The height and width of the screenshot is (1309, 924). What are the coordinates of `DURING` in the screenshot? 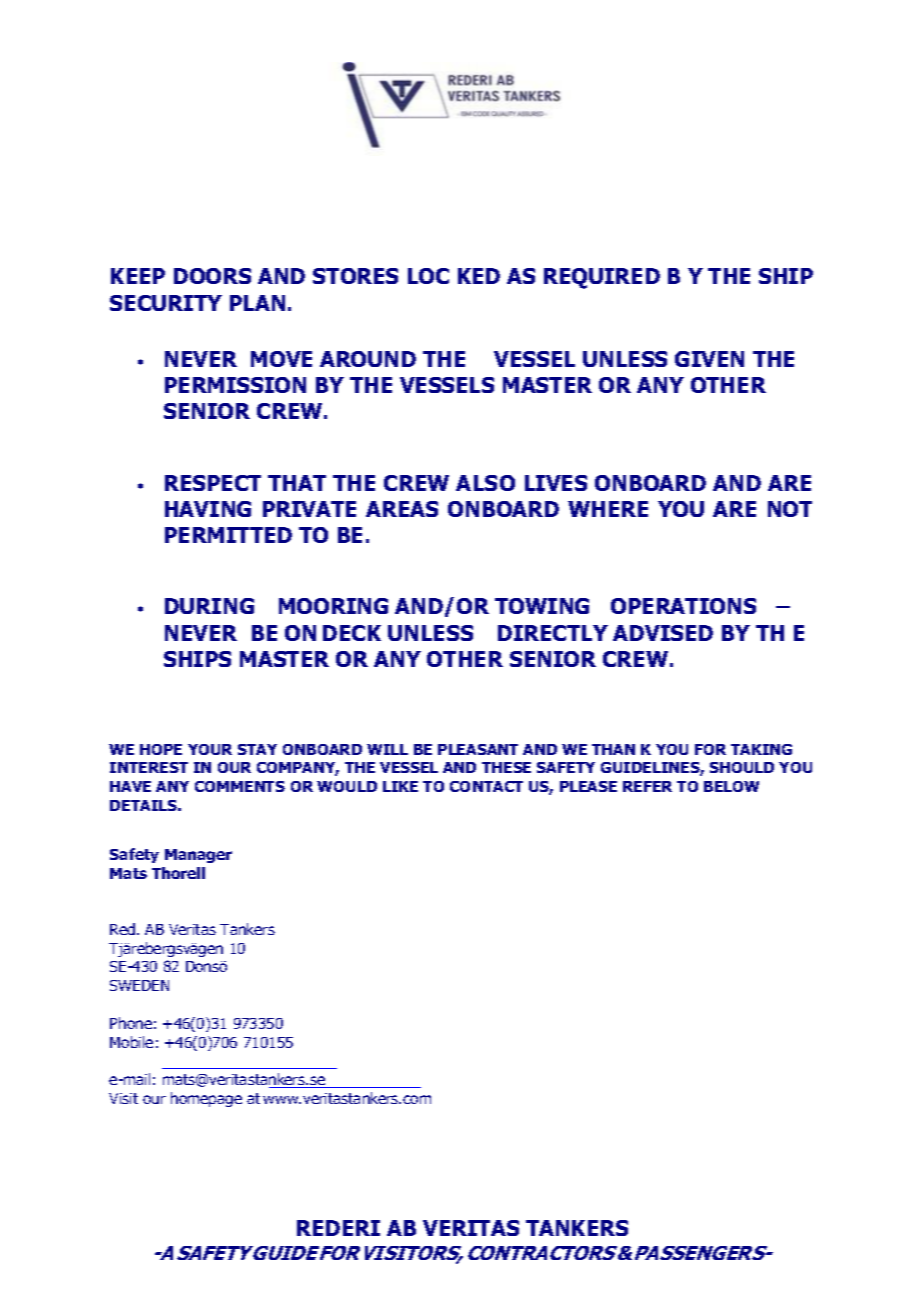 It's located at (209, 606).
